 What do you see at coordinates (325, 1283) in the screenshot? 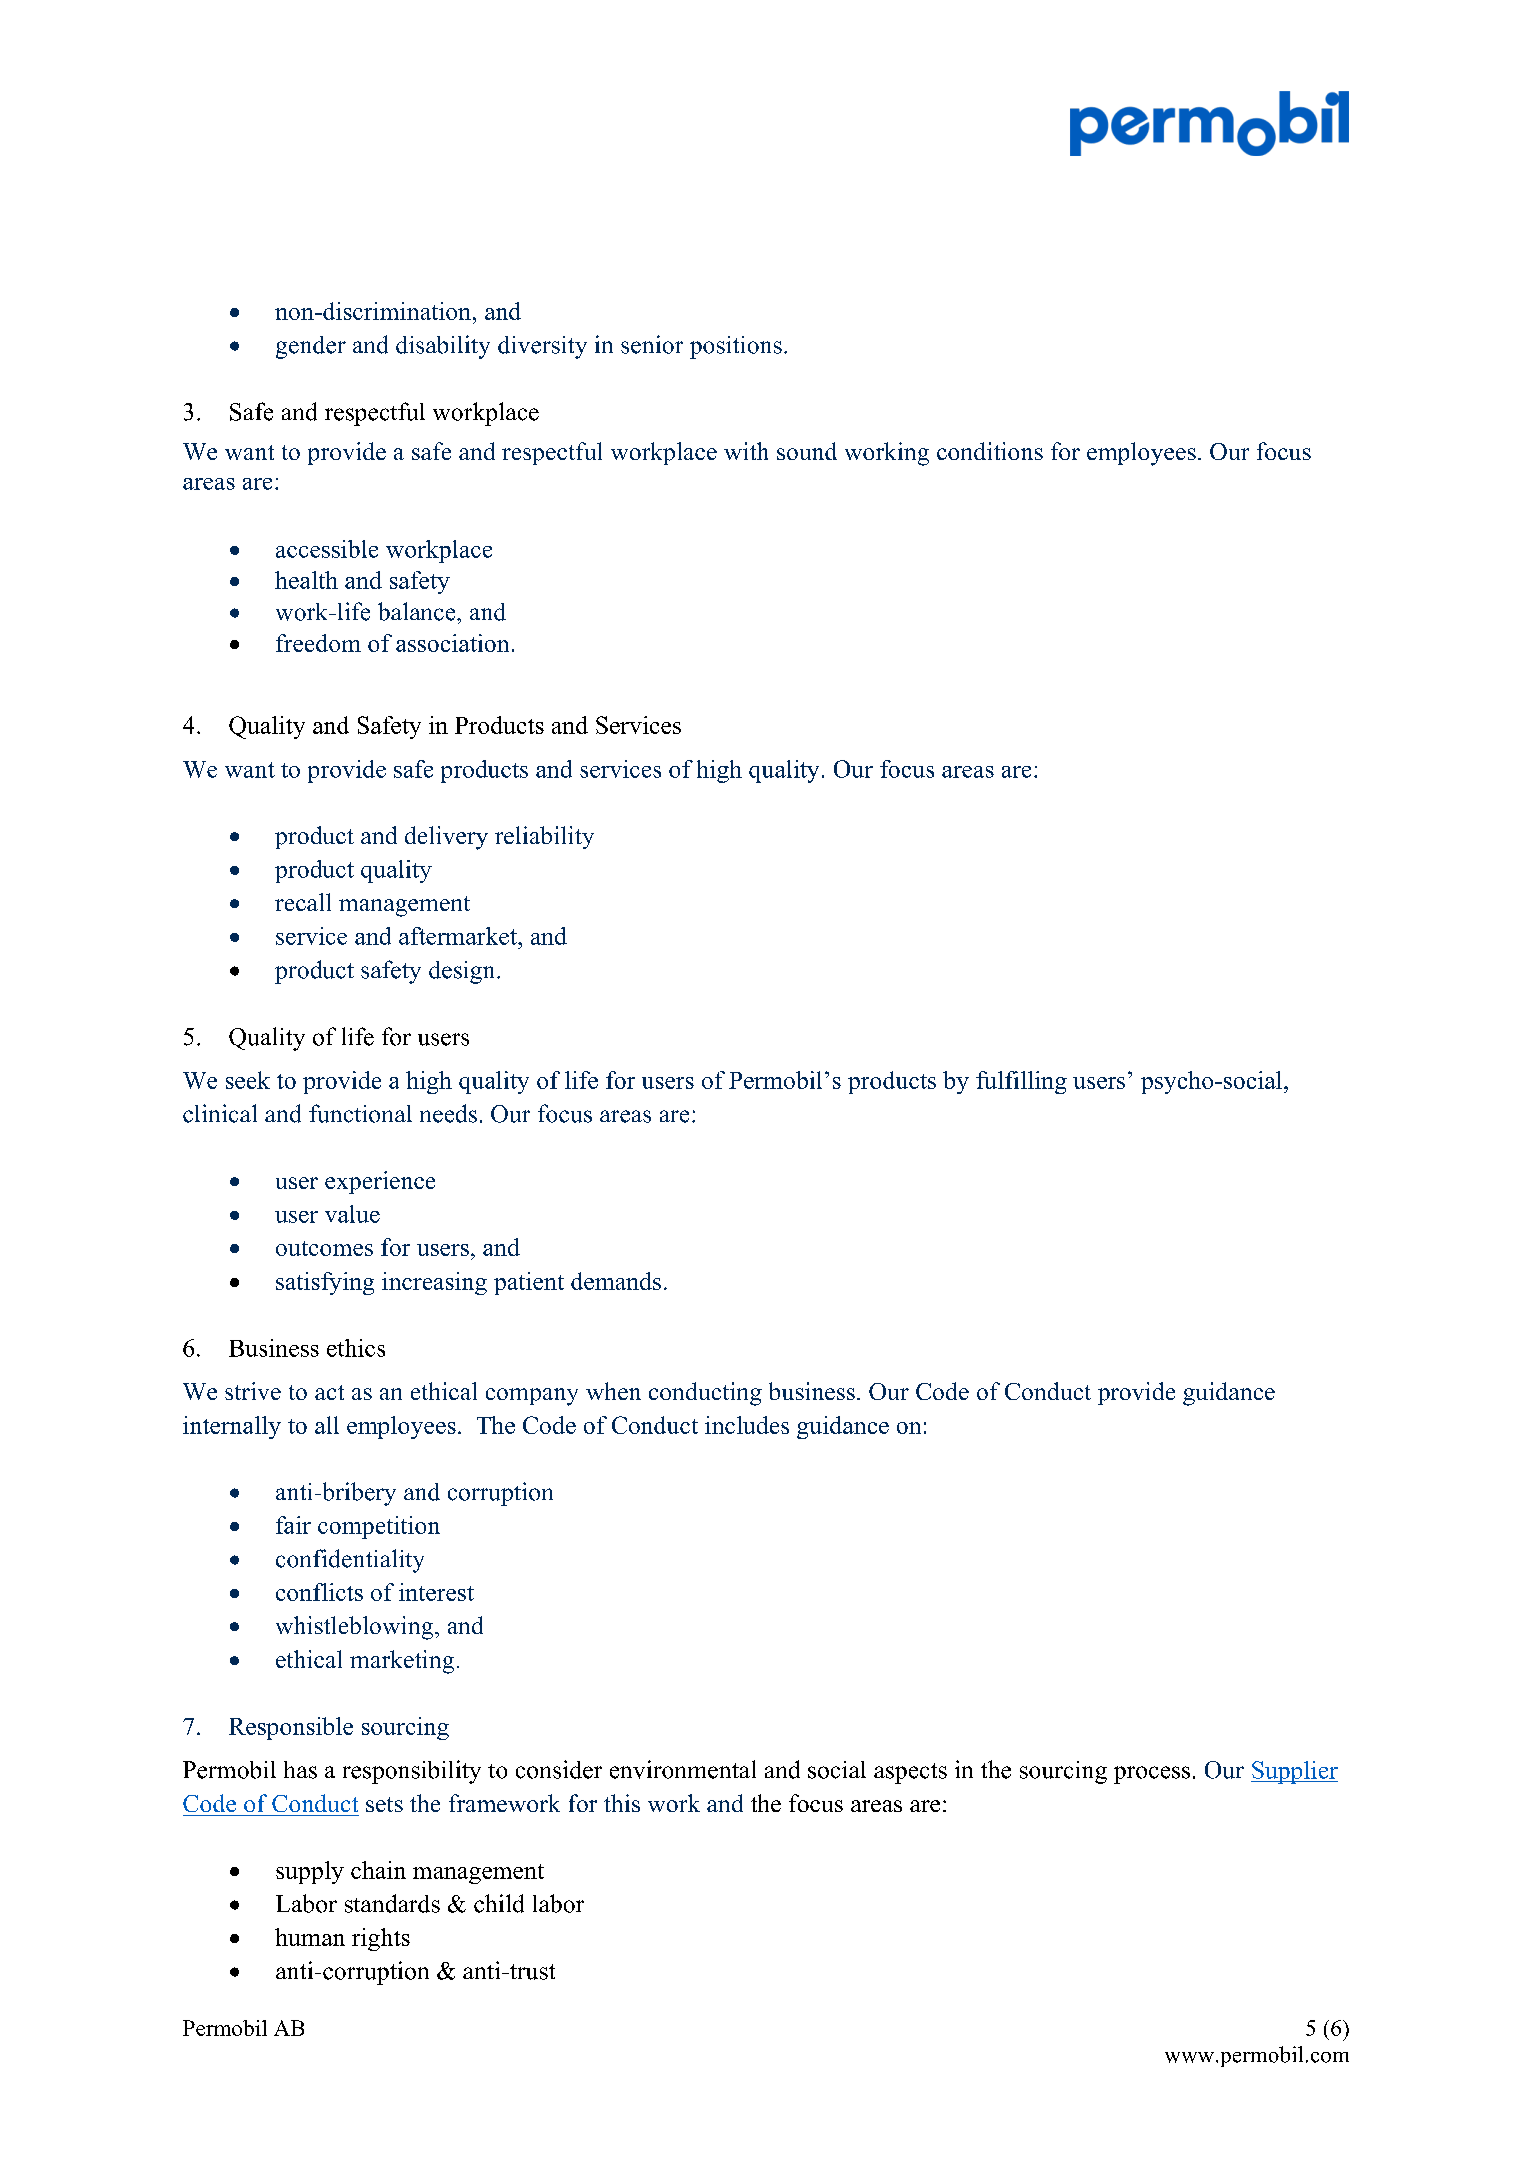
I see `satisfying` at bounding box center [325, 1283].
